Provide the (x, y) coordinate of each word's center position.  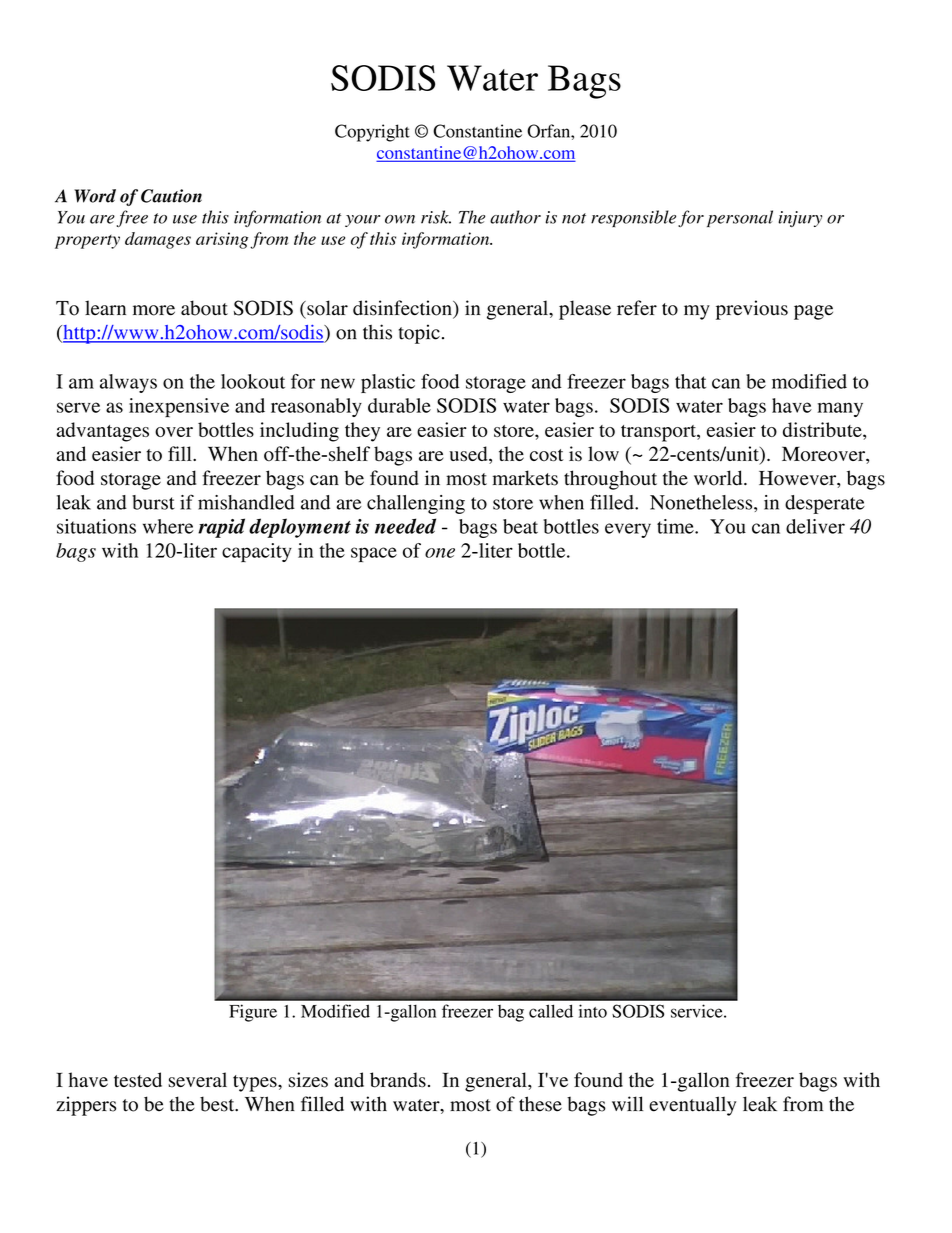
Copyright (372, 133)
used (469, 455)
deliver (815, 526)
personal (740, 218)
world (719, 478)
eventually (692, 1106)
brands (398, 1080)
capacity (257, 552)
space (374, 554)
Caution (171, 196)
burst (153, 502)
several (197, 1080)
